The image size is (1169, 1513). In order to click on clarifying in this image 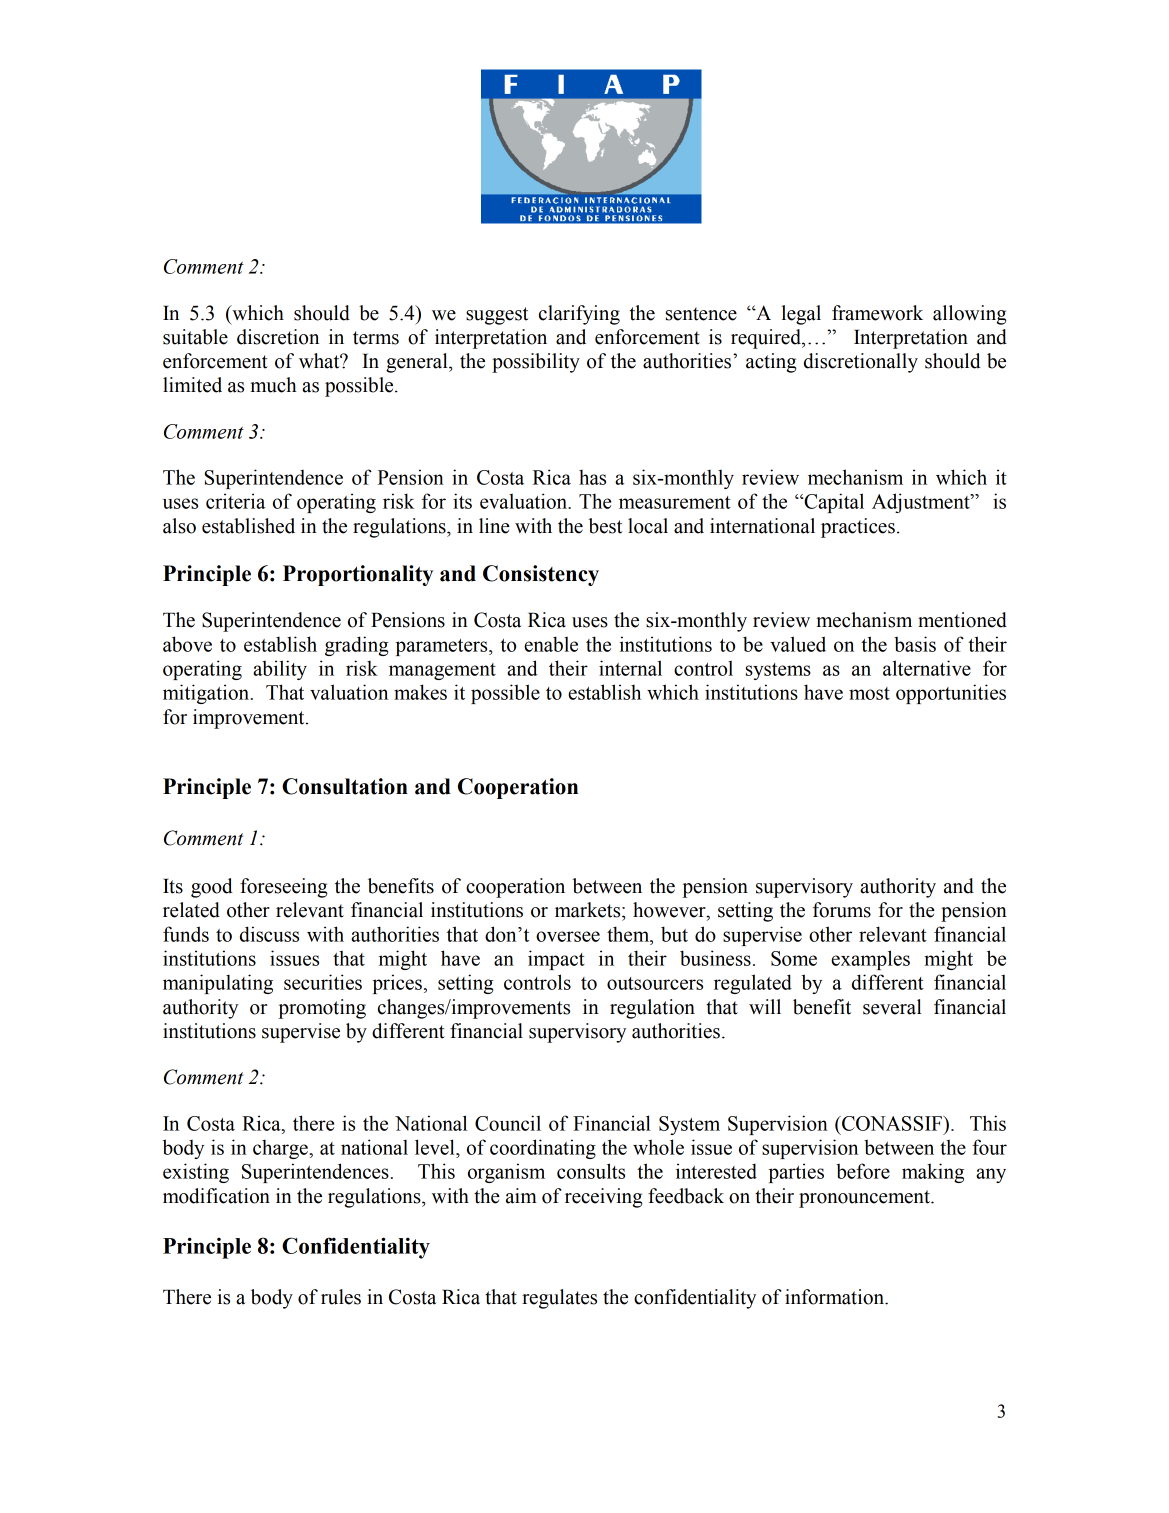, I will do `click(579, 315)`.
